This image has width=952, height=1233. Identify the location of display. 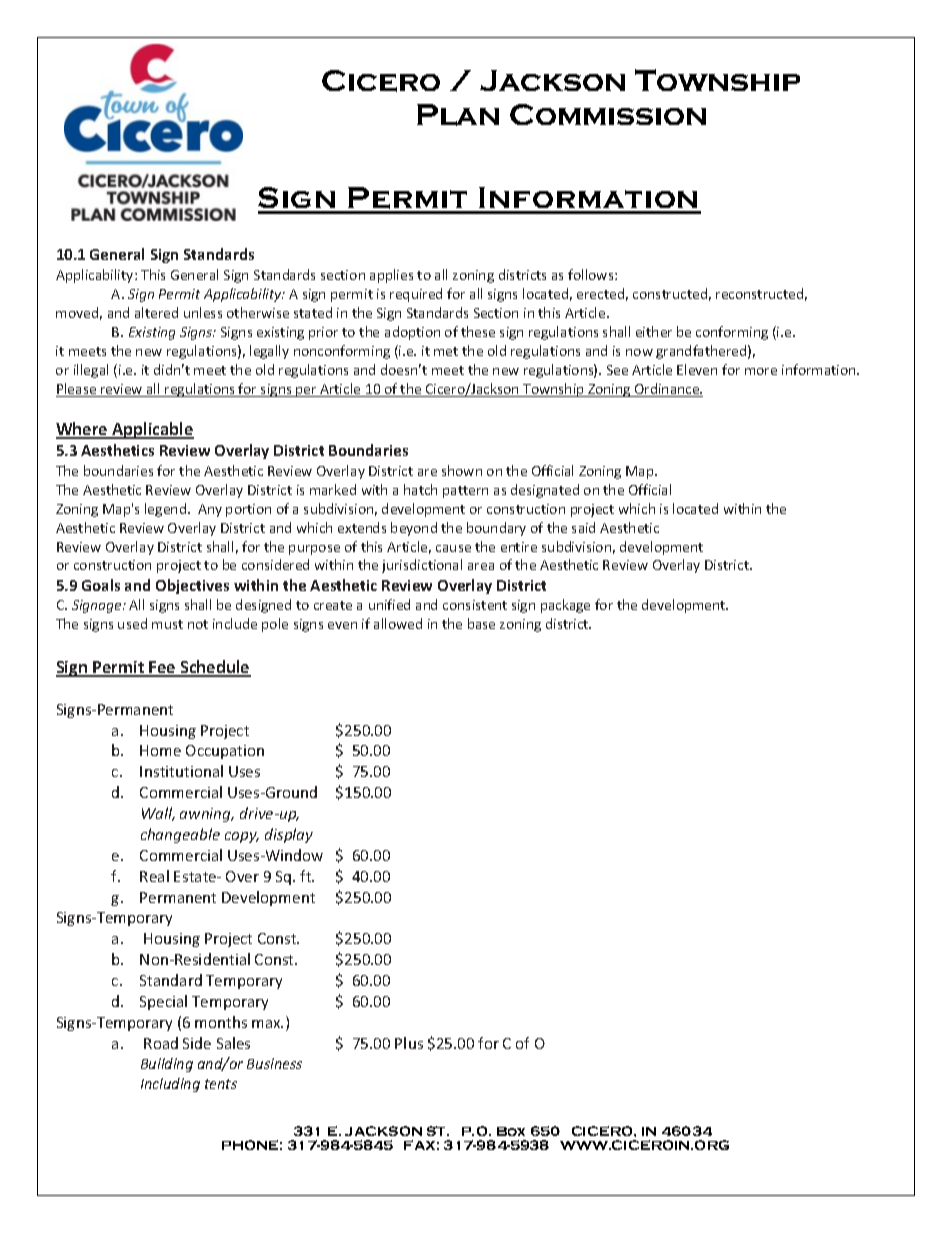
(289, 835).
